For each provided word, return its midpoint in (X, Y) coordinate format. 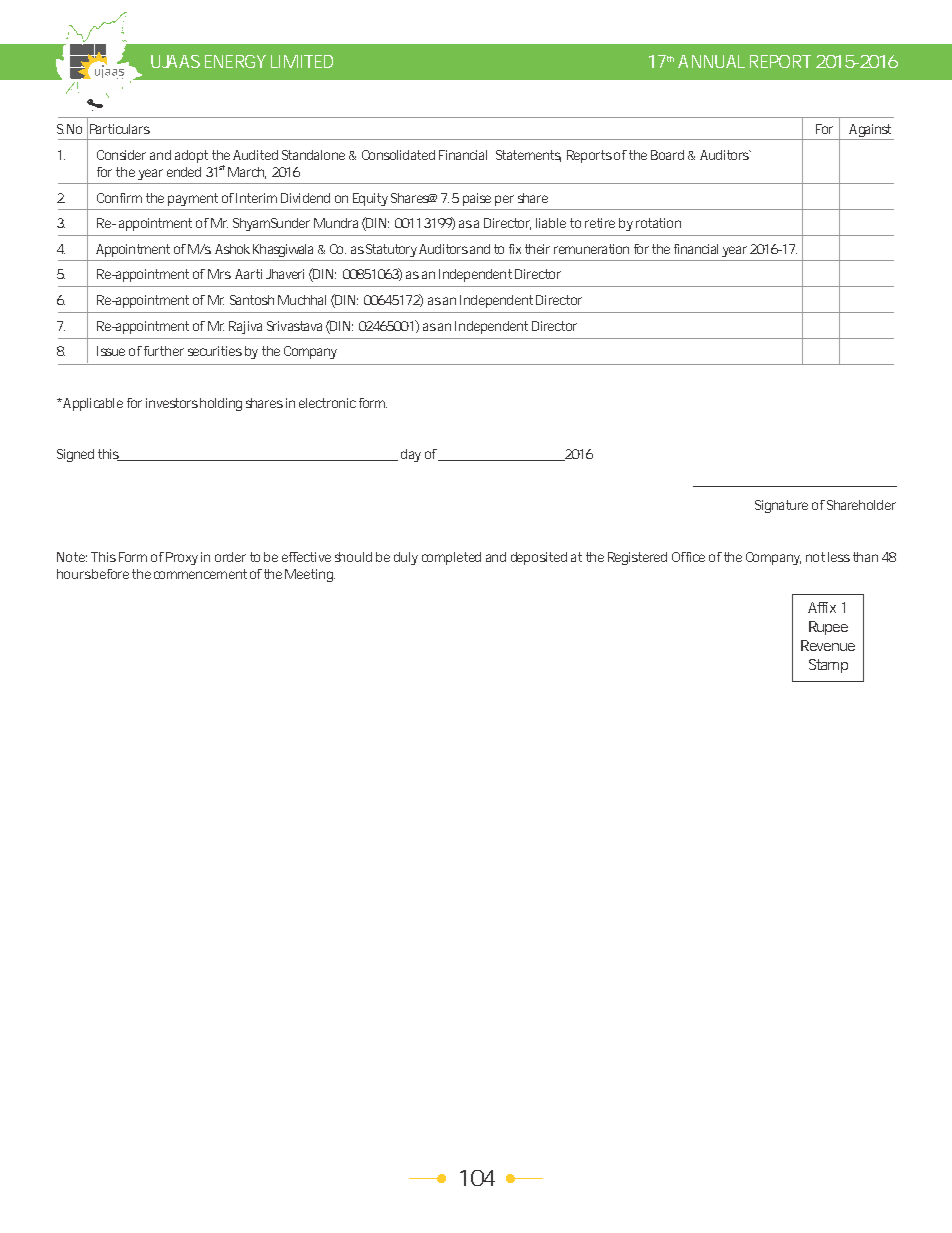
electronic (327, 403)
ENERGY (235, 61)
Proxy (182, 558)
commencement (200, 574)
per (504, 200)
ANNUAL (711, 61)
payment (193, 199)
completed (451, 558)
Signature (781, 506)
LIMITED (302, 61)
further (164, 351)
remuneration (591, 249)
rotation (658, 223)
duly (406, 558)
